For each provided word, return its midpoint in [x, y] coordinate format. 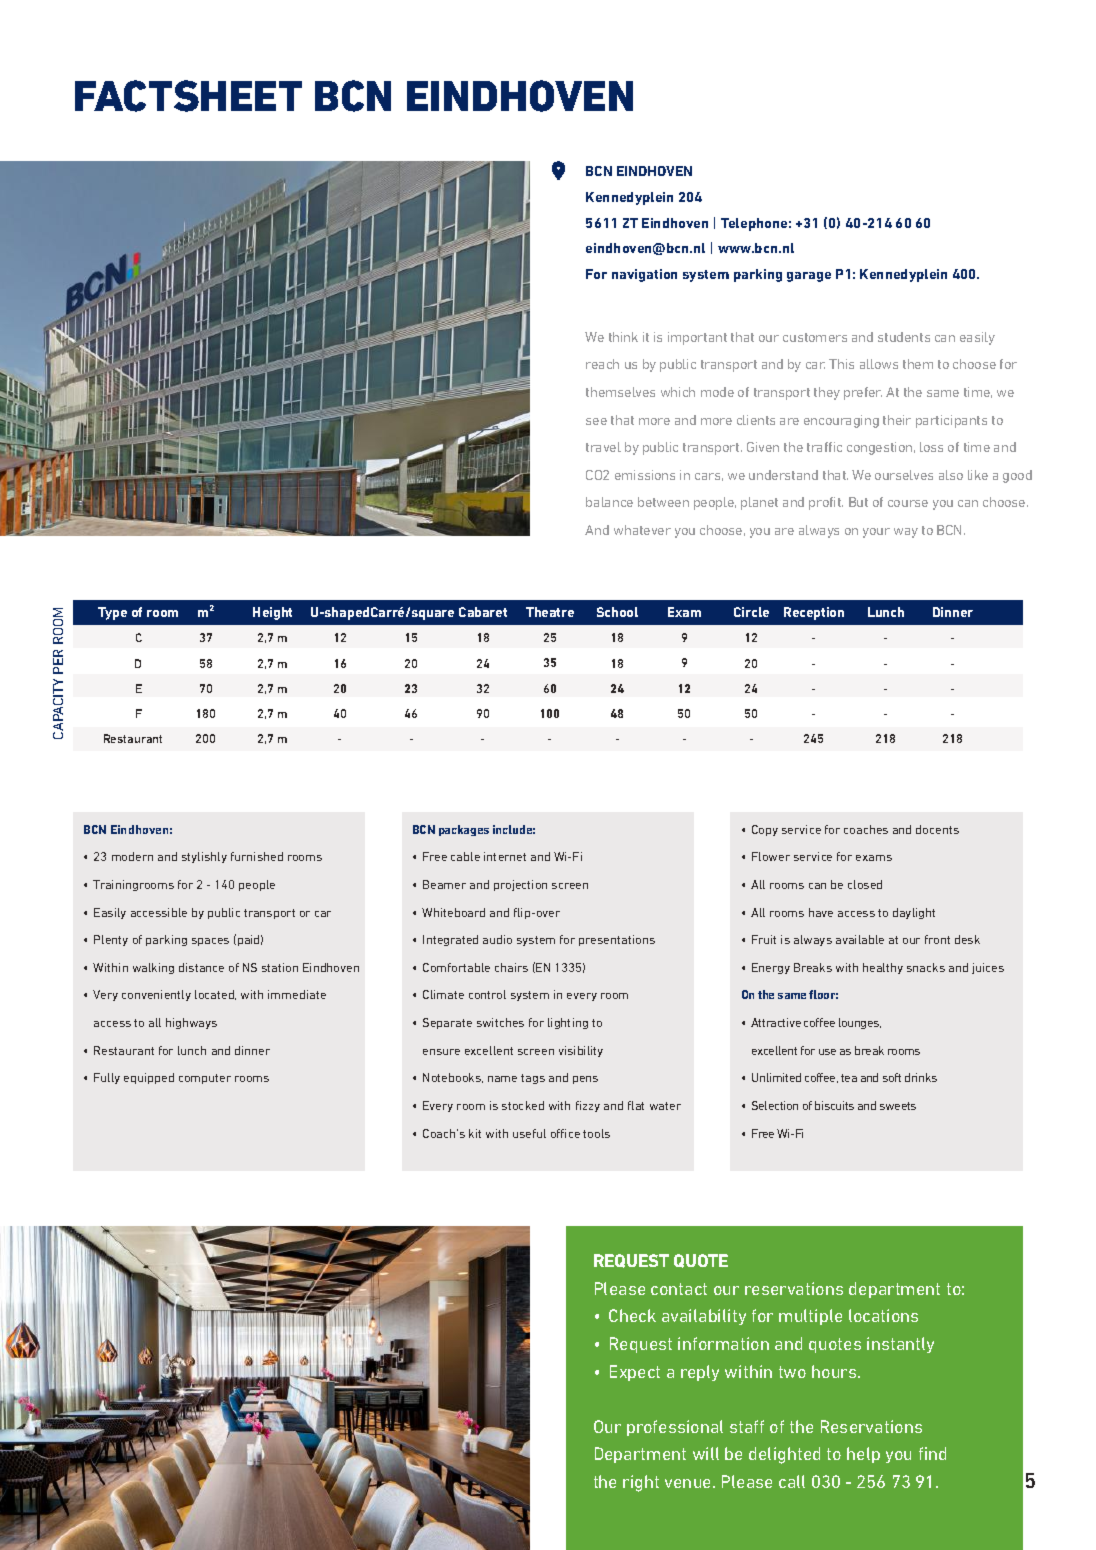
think [623, 337]
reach [602, 364]
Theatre [550, 612]
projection [520, 885]
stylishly [204, 857]
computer [205, 1079]
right [641, 1483]
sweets [898, 1106]
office [565, 1133]
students [904, 337]
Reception [814, 613]
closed [865, 884]
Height [272, 613]
